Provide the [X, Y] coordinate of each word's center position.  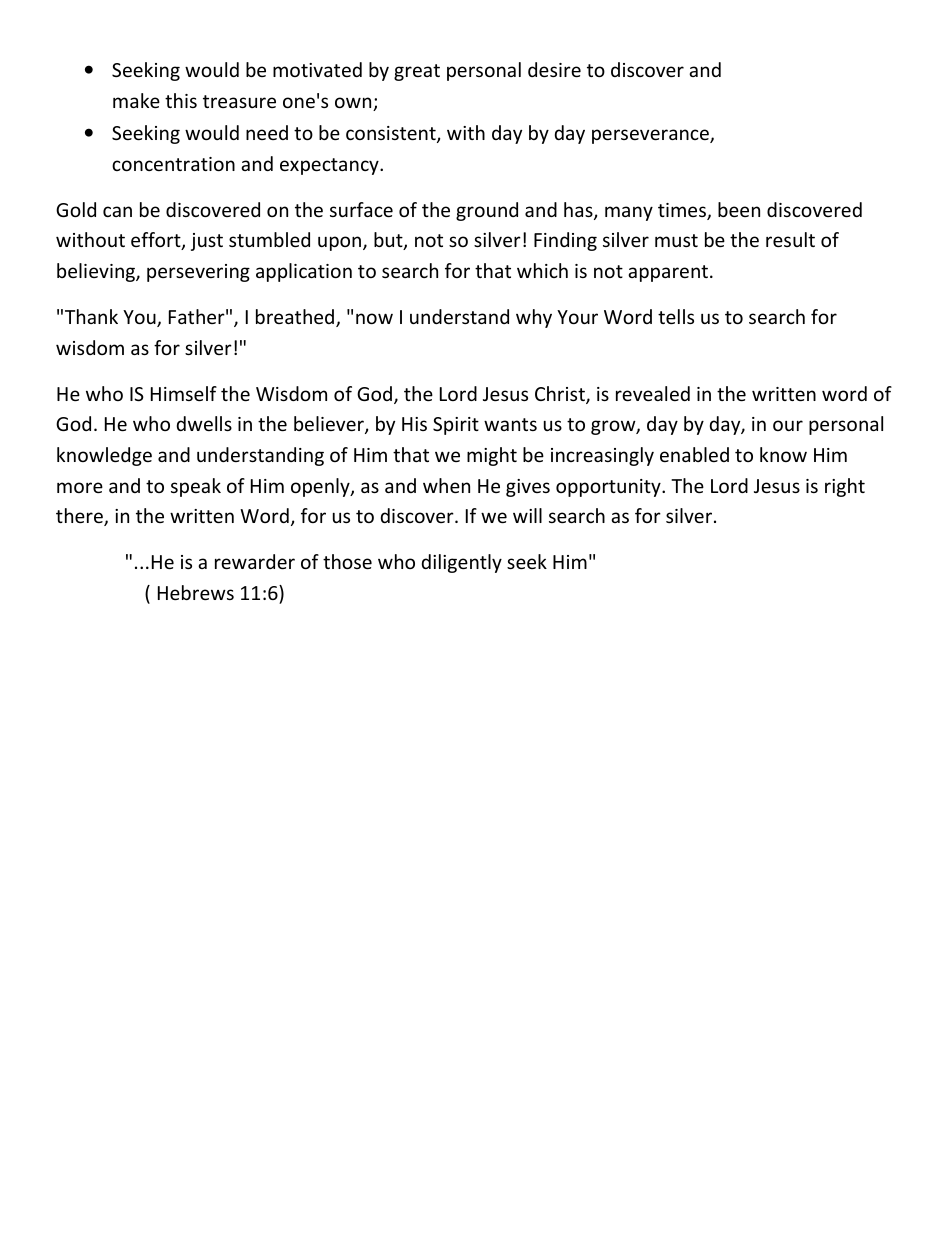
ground [487, 211]
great [417, 72]
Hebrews [196, 592]
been [739, 209]
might [492, 456]
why [534, 318]
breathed [296, 318]
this [181, 100]
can [117, 211]
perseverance [651, 136]
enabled [694, 454]
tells [676, 316]
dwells [204, 423]
